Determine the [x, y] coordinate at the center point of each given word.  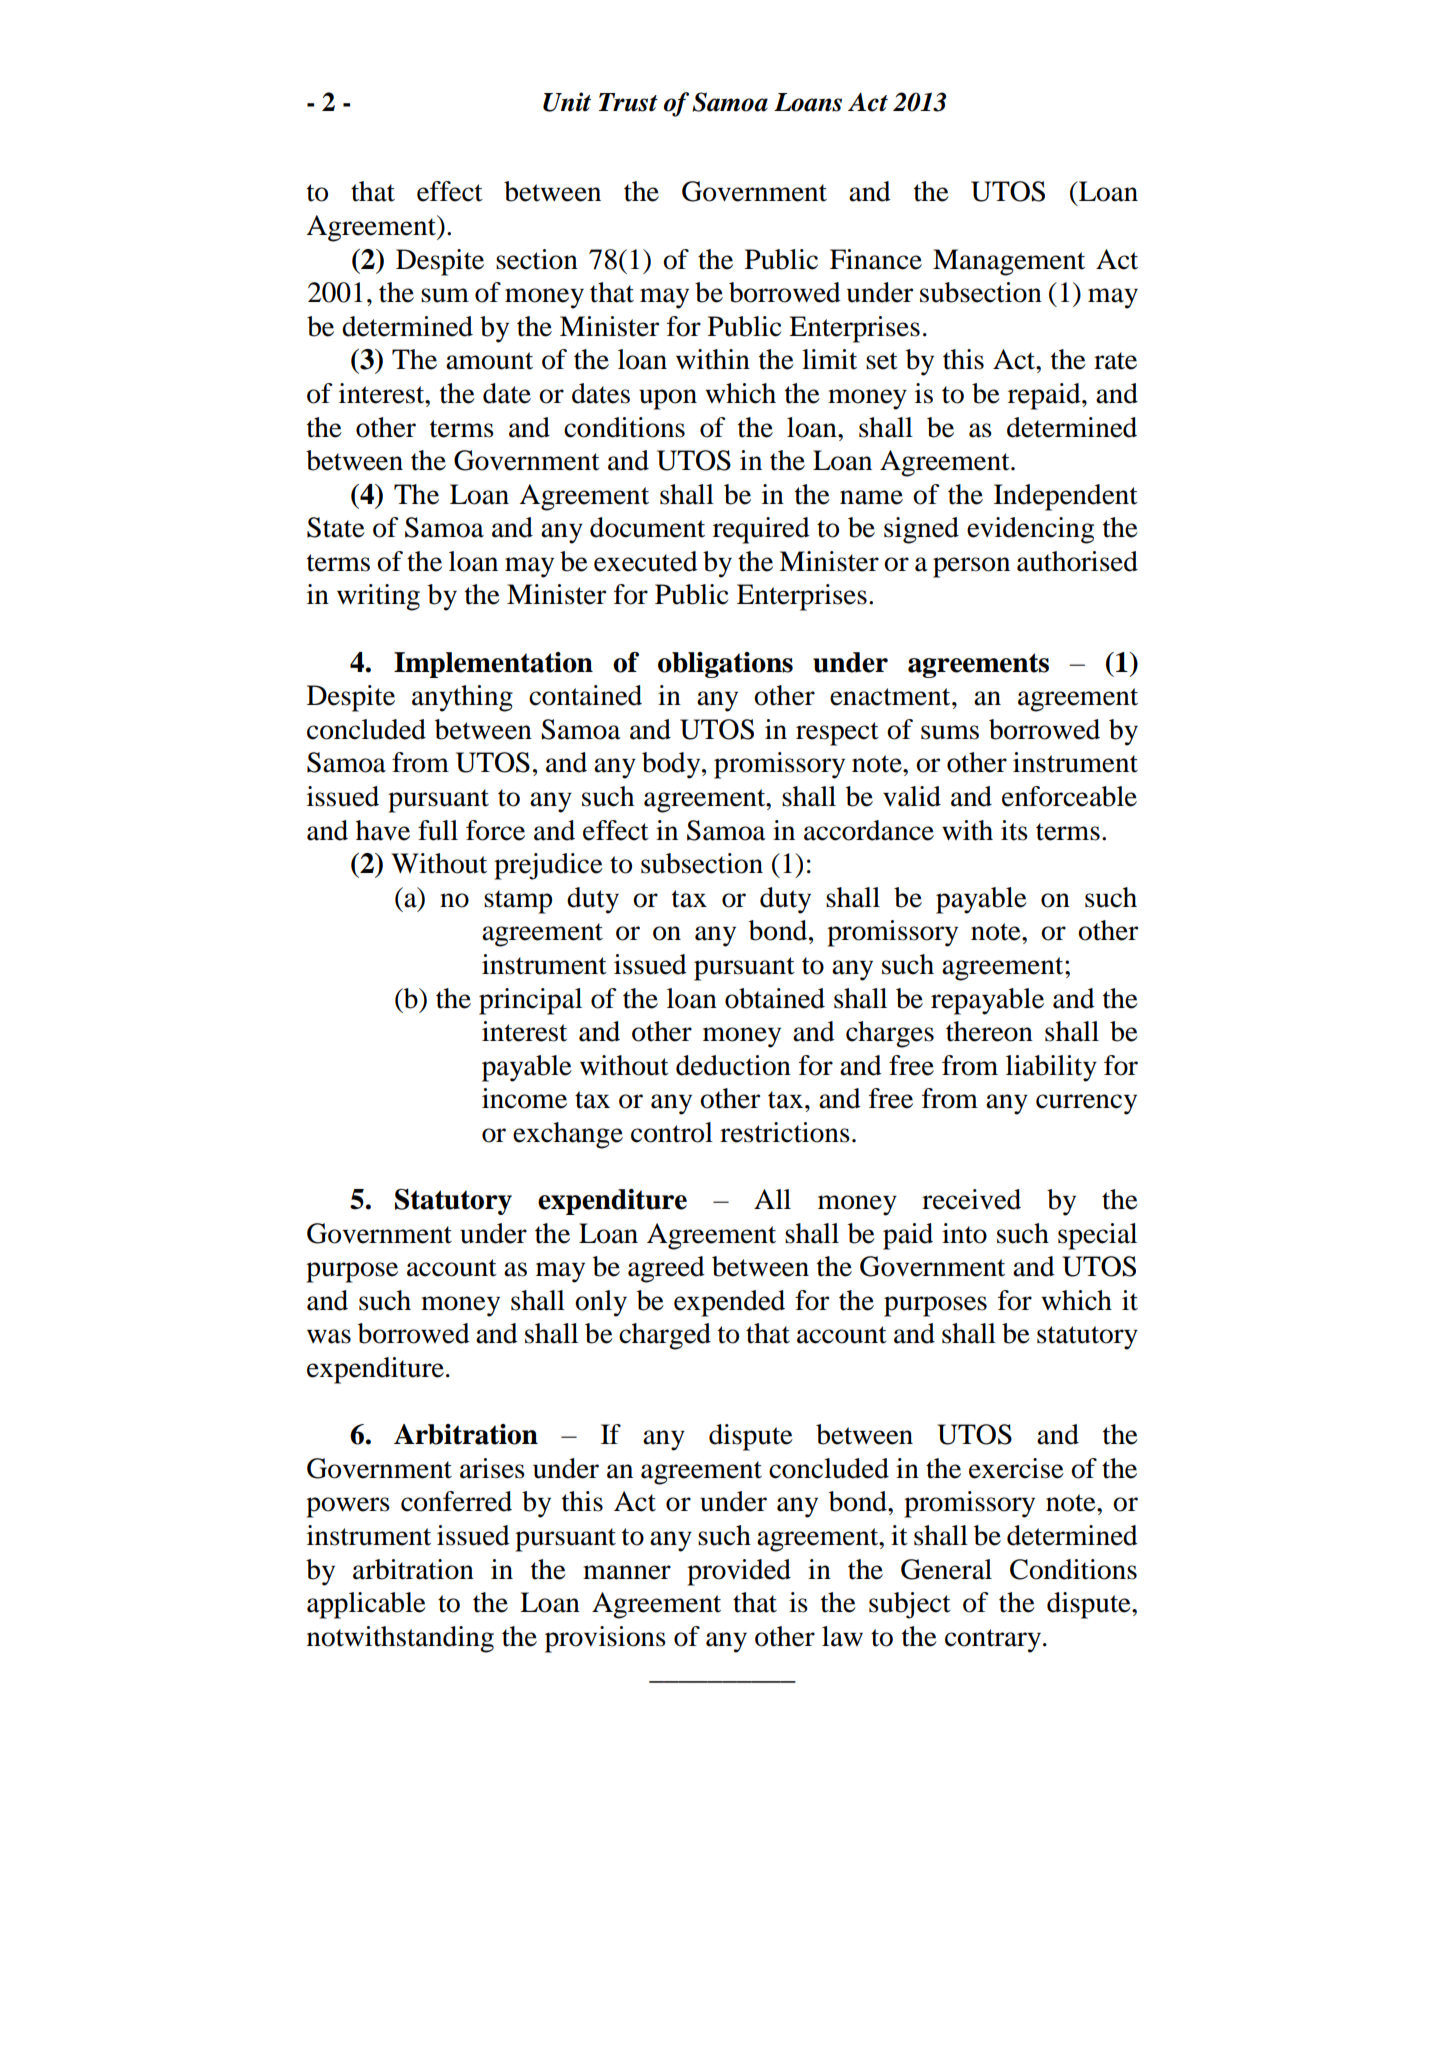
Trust [628, 102]
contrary [994, 1641]
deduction [733, 1065]
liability [1051, 1068]
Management [1009, 262]
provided [739, 1572]
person [971, 567]
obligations [725, 665]
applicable [366, 1605]
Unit [567, 102]
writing [378, 597]
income [524, 1098]
